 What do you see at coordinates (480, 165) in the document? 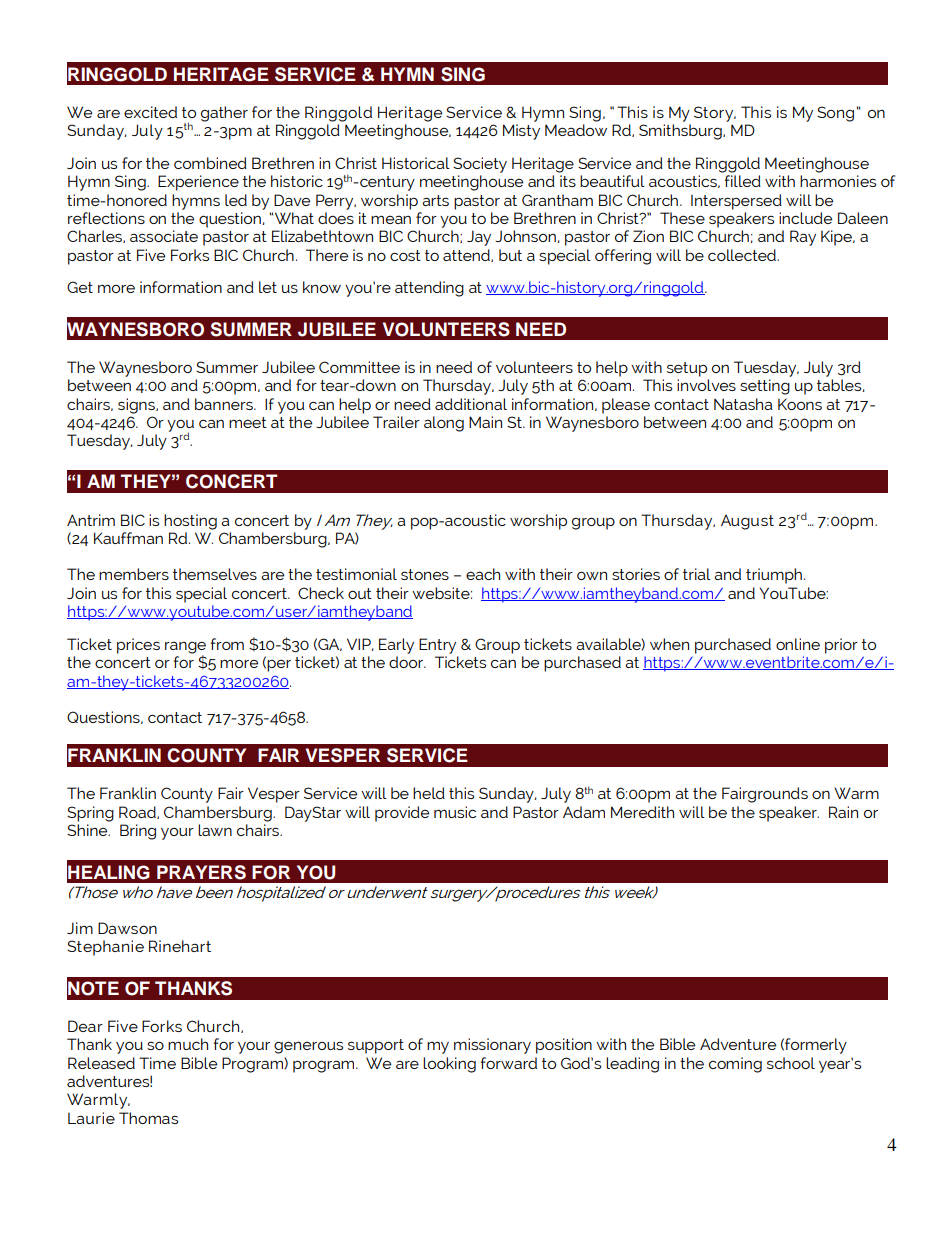
I see `Society` at bounding box center [480, 165].
